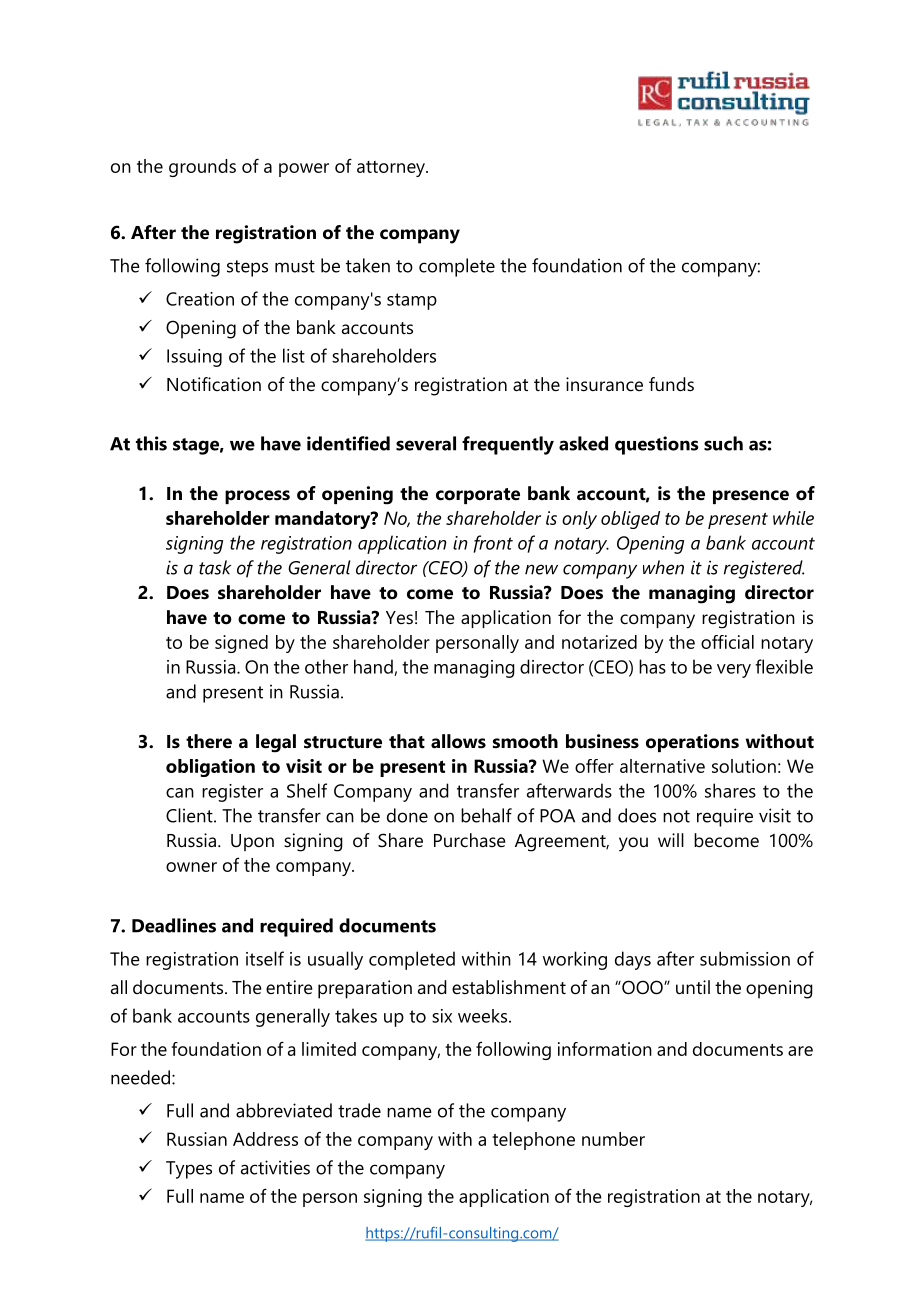 Image resolution: width=924 pixels, height=1308 pixels. What do you see at coordinates (374, 667) in the page?
I see `hand` at bounding box center [374, 667].
